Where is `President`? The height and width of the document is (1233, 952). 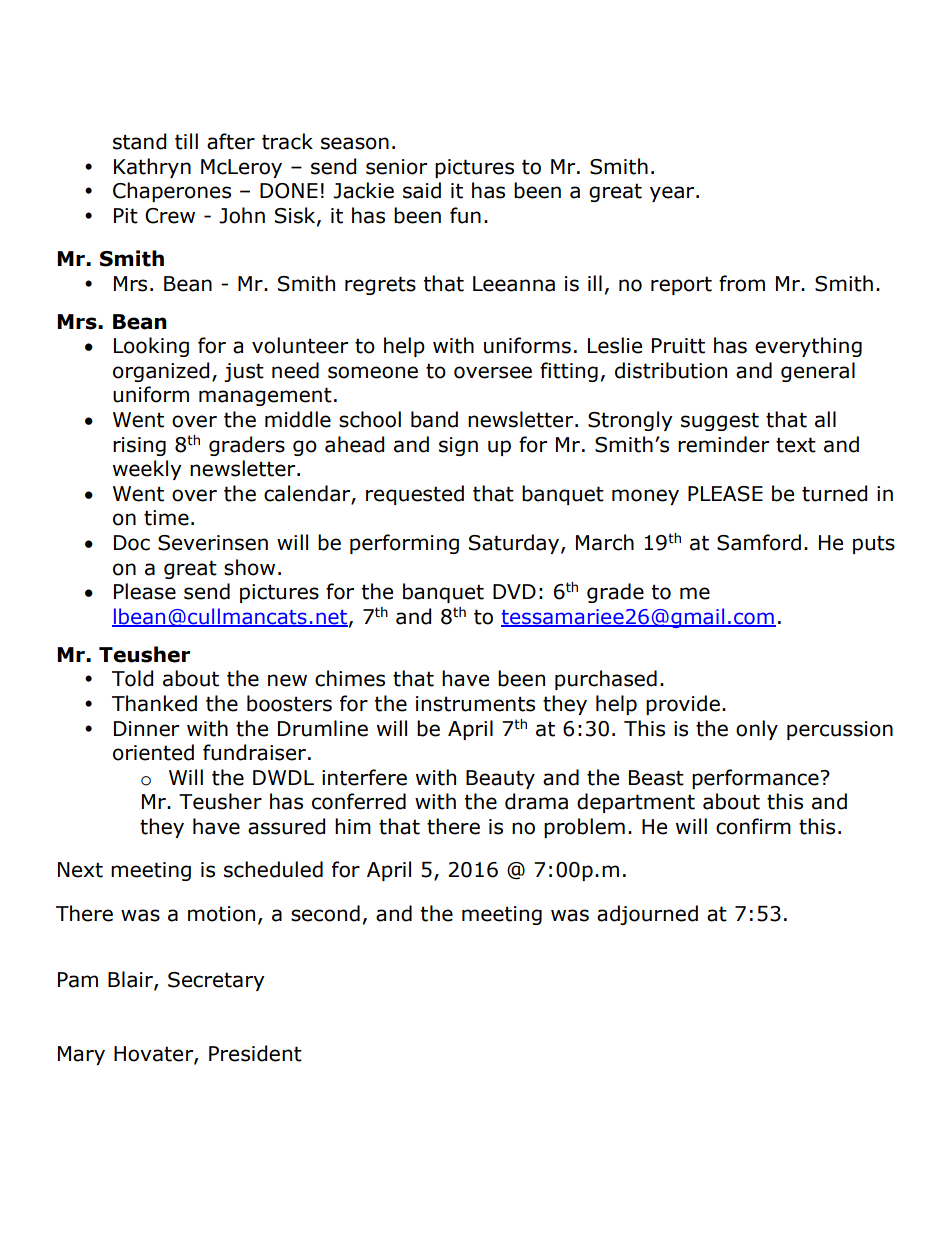 President is located at coordinates (255, 1053).
